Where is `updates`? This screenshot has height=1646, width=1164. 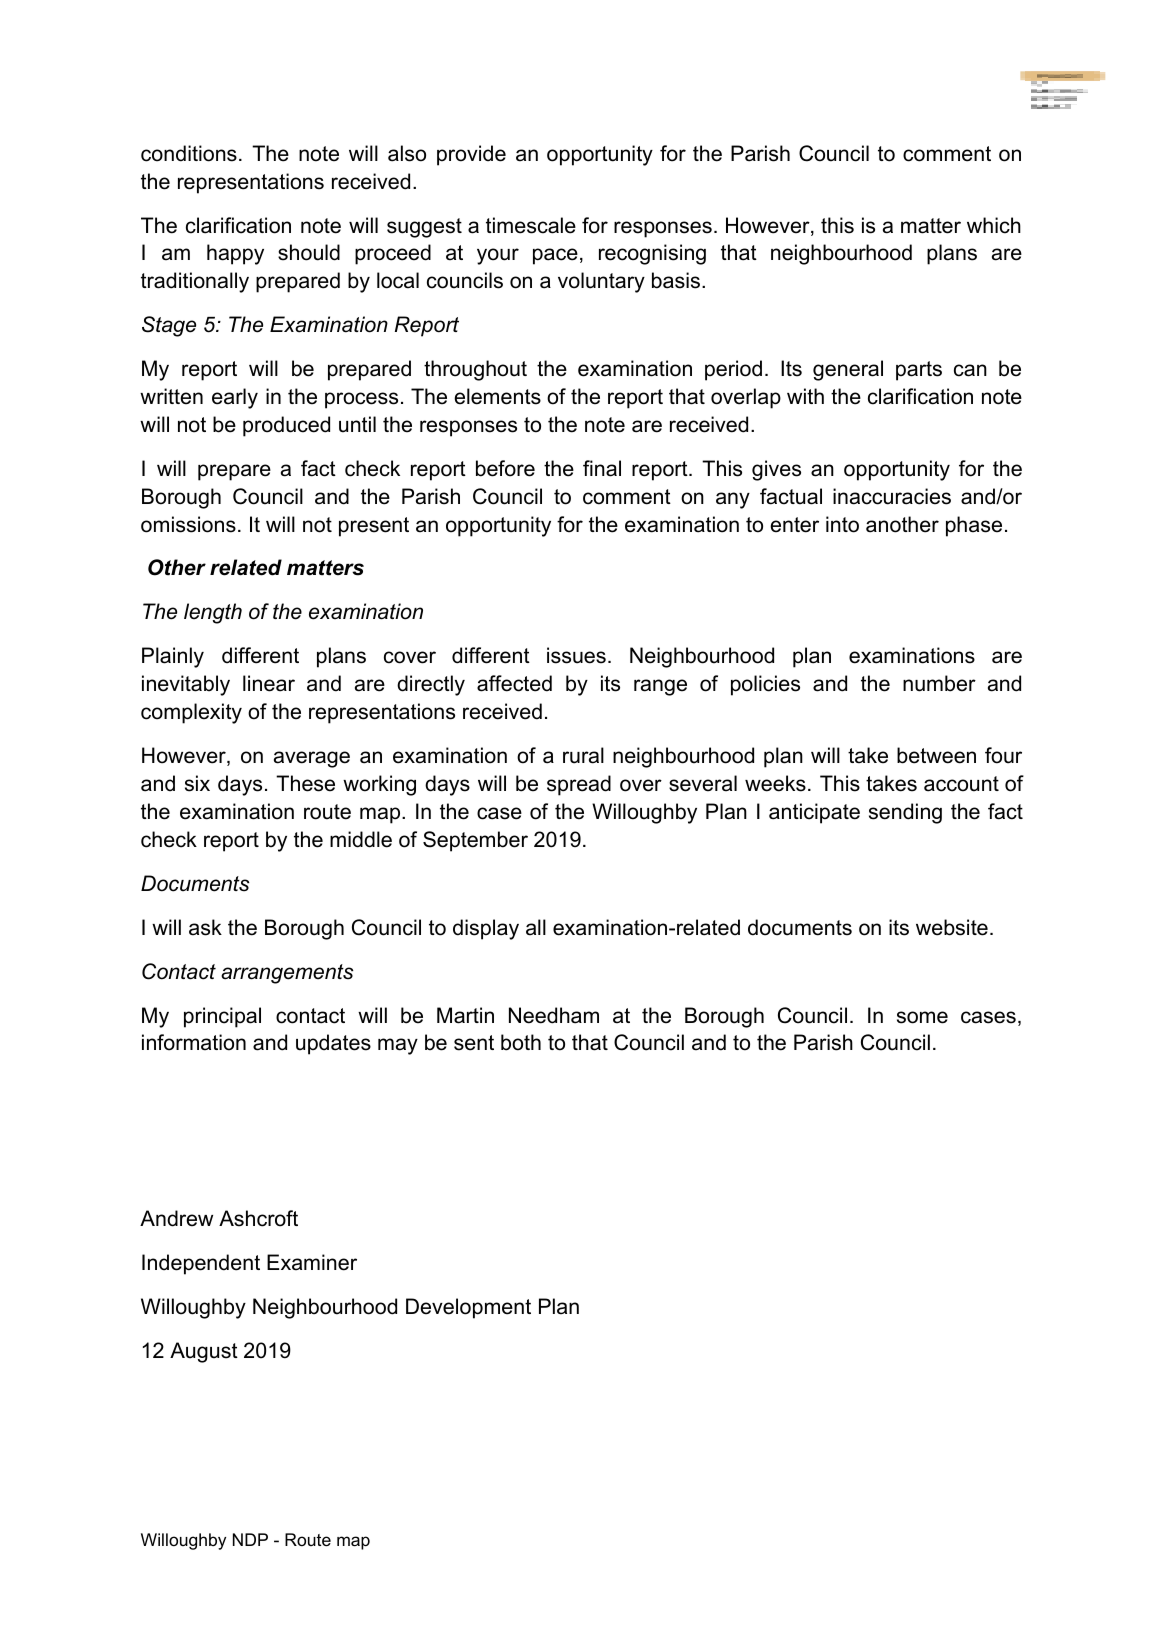 updates is located at coordinates (333, 1044).
